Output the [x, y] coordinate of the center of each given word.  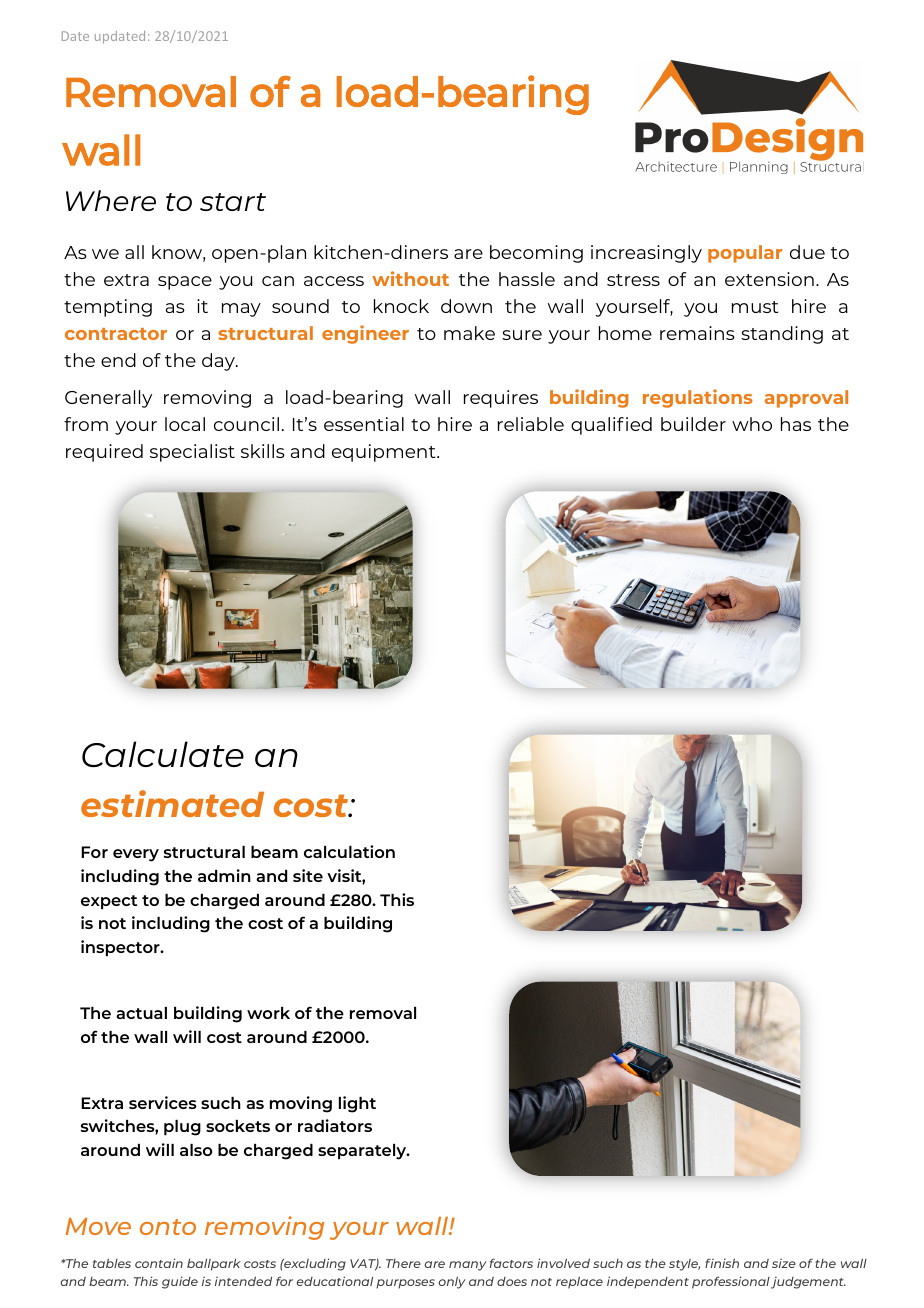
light [357, 1104]
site [308, 875]
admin [224, 875]
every [136, 855]
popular [745, 254]
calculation [349, 851]
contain [159, 1263]
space [185, 283]
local [185, 424]
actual [141, 1013]
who [752, 424]
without [410, 278]
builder [693, 424]
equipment [385, 453]
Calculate [163, 754]
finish [722, 1263]
